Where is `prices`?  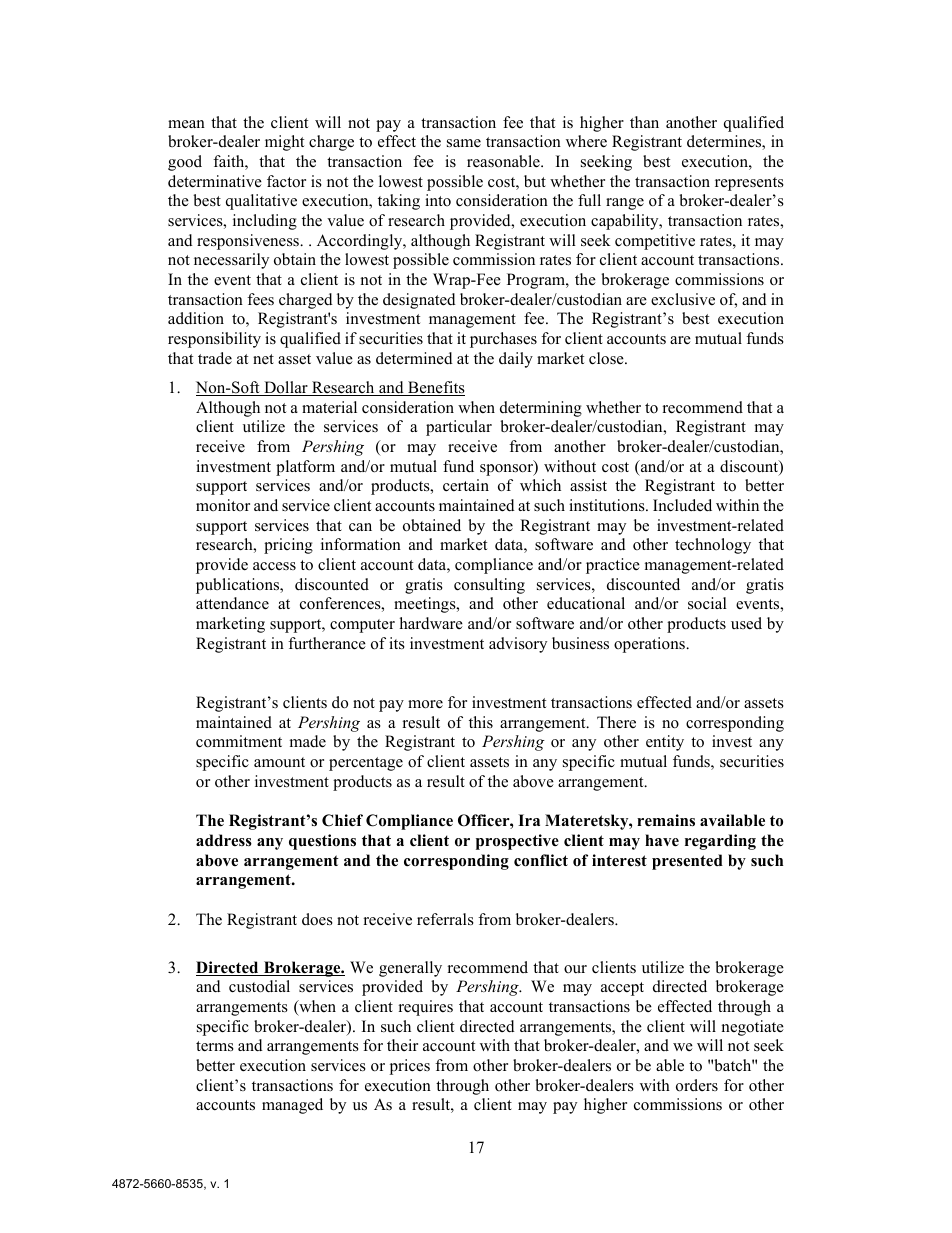
prices is located at coordinates (410, 1067).
